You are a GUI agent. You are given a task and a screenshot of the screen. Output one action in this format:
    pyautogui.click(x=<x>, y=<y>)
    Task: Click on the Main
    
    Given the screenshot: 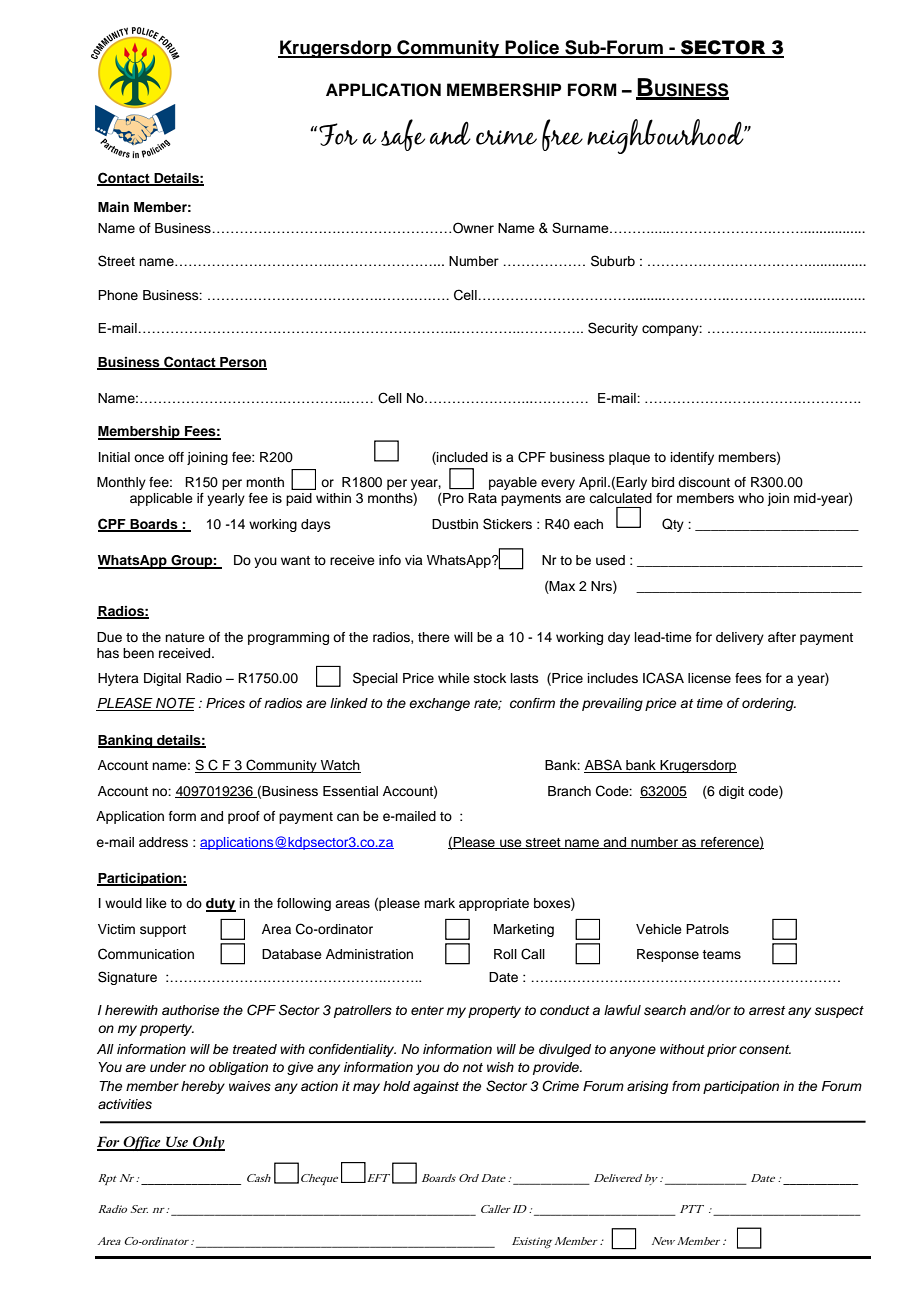 What is the action you would take?
    pyautogui.click(x=113, y=207)
